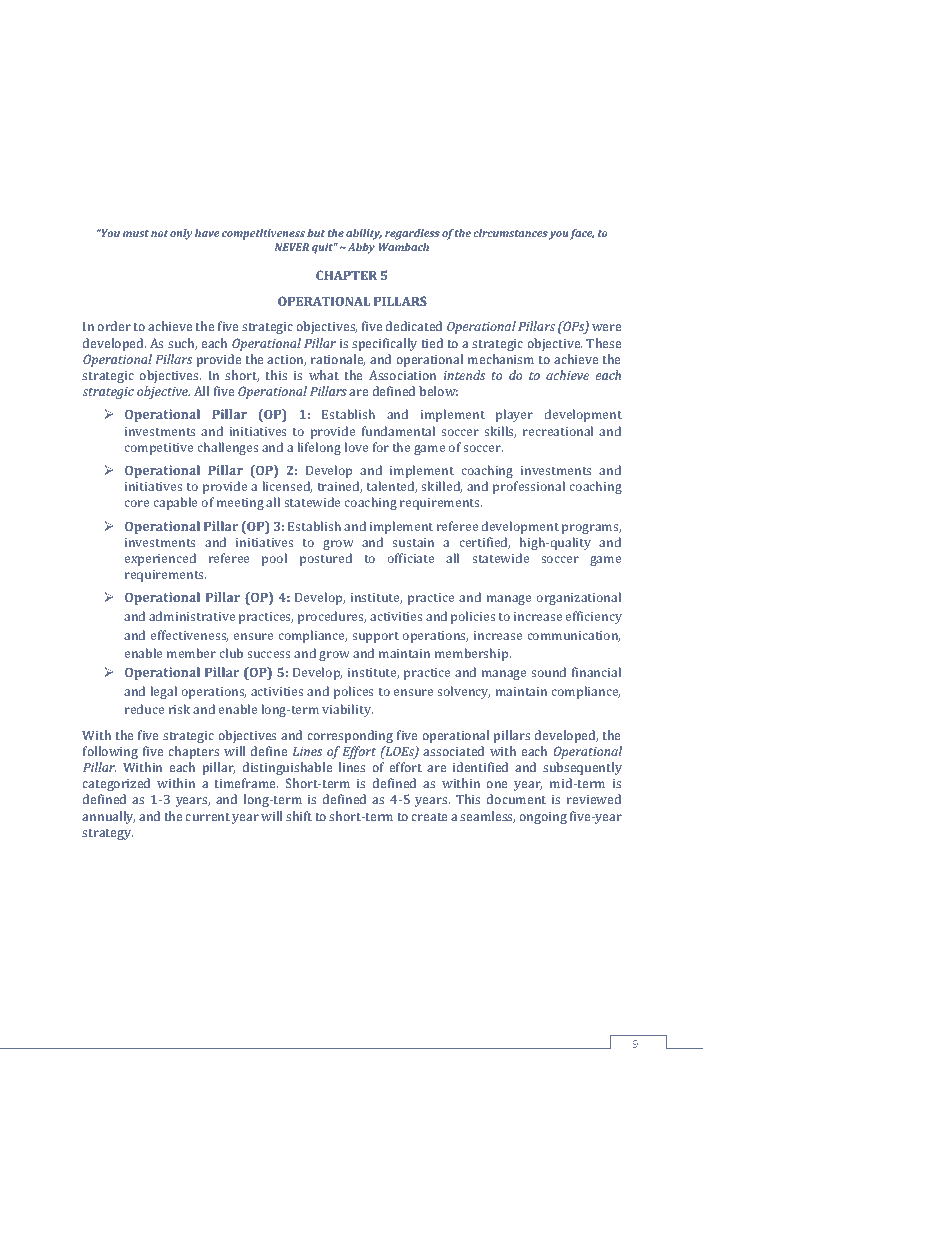 This screenshot has width=952, height=1233. What do you see at coordinates (175, 503) in the screenshot?
I see `capable` at bounding box center [175, 503].
